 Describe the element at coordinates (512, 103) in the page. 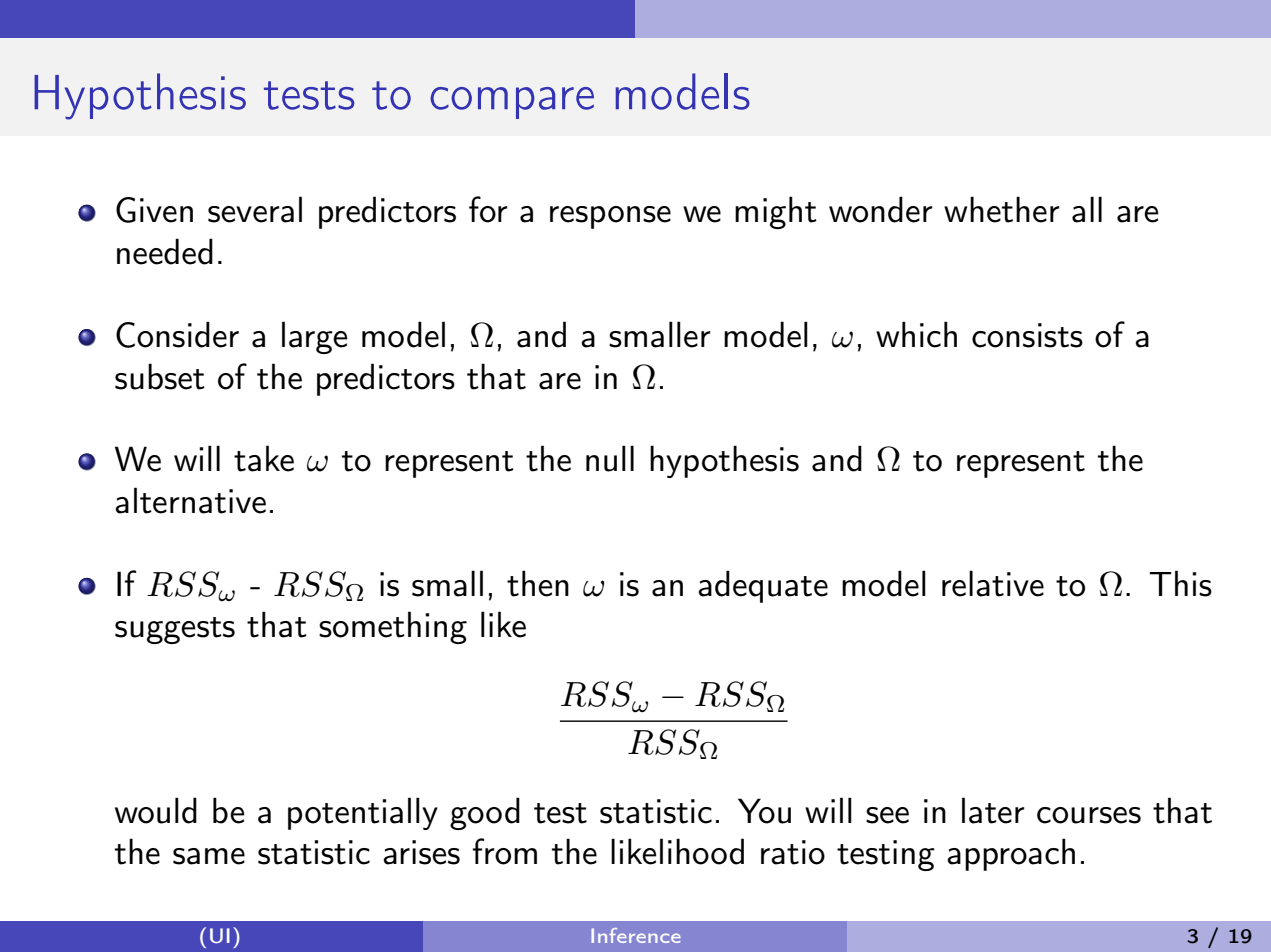

I see `compare` at that location.
